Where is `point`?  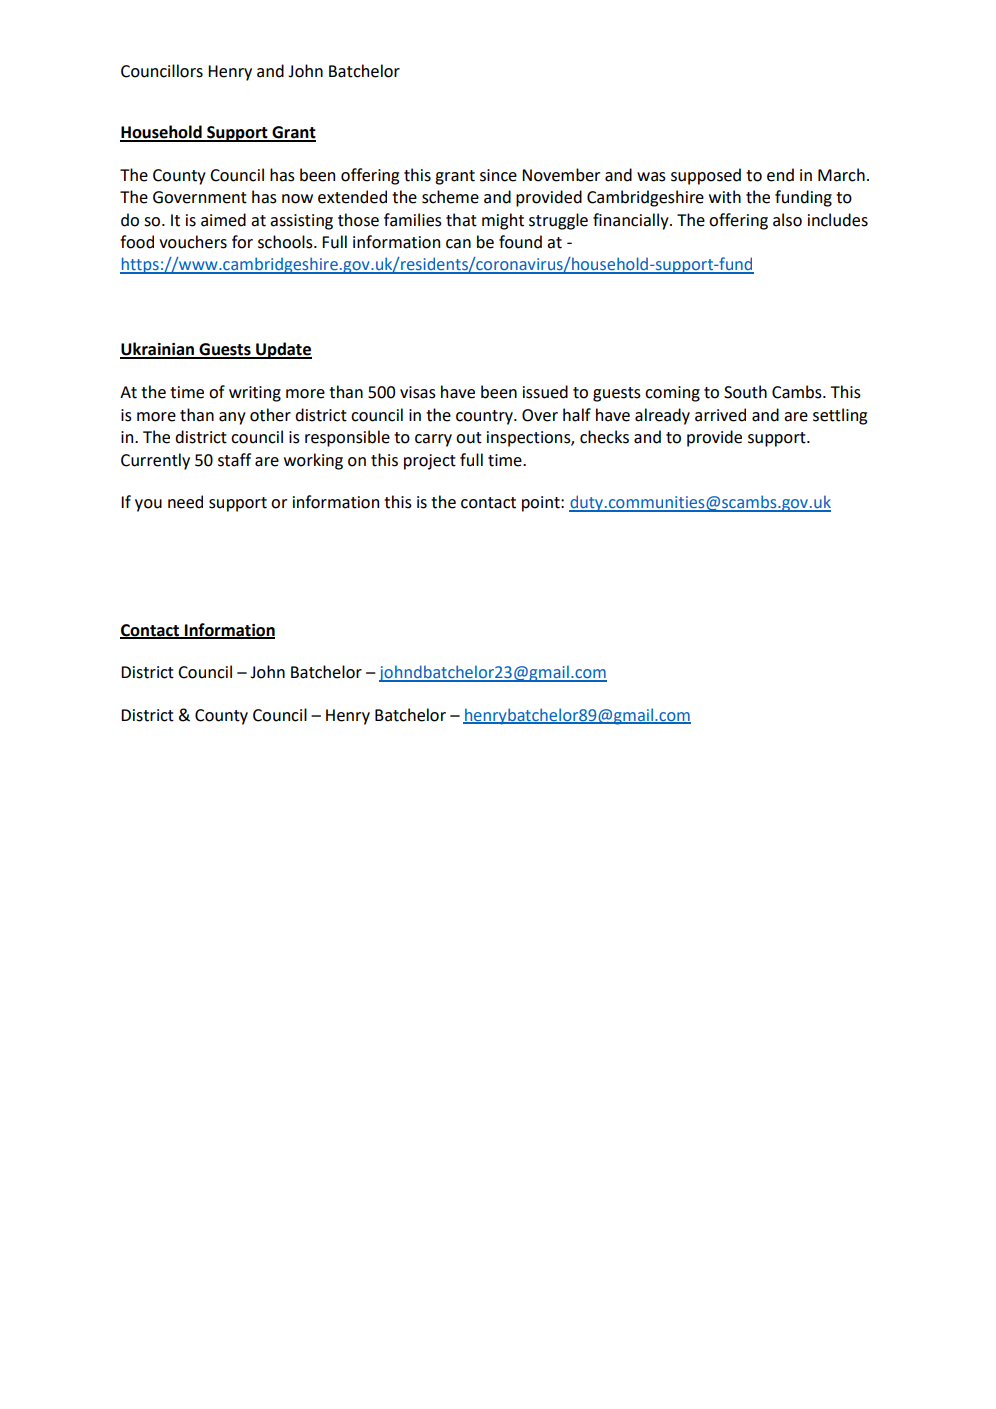 point is located at coordinates (542, 504).
